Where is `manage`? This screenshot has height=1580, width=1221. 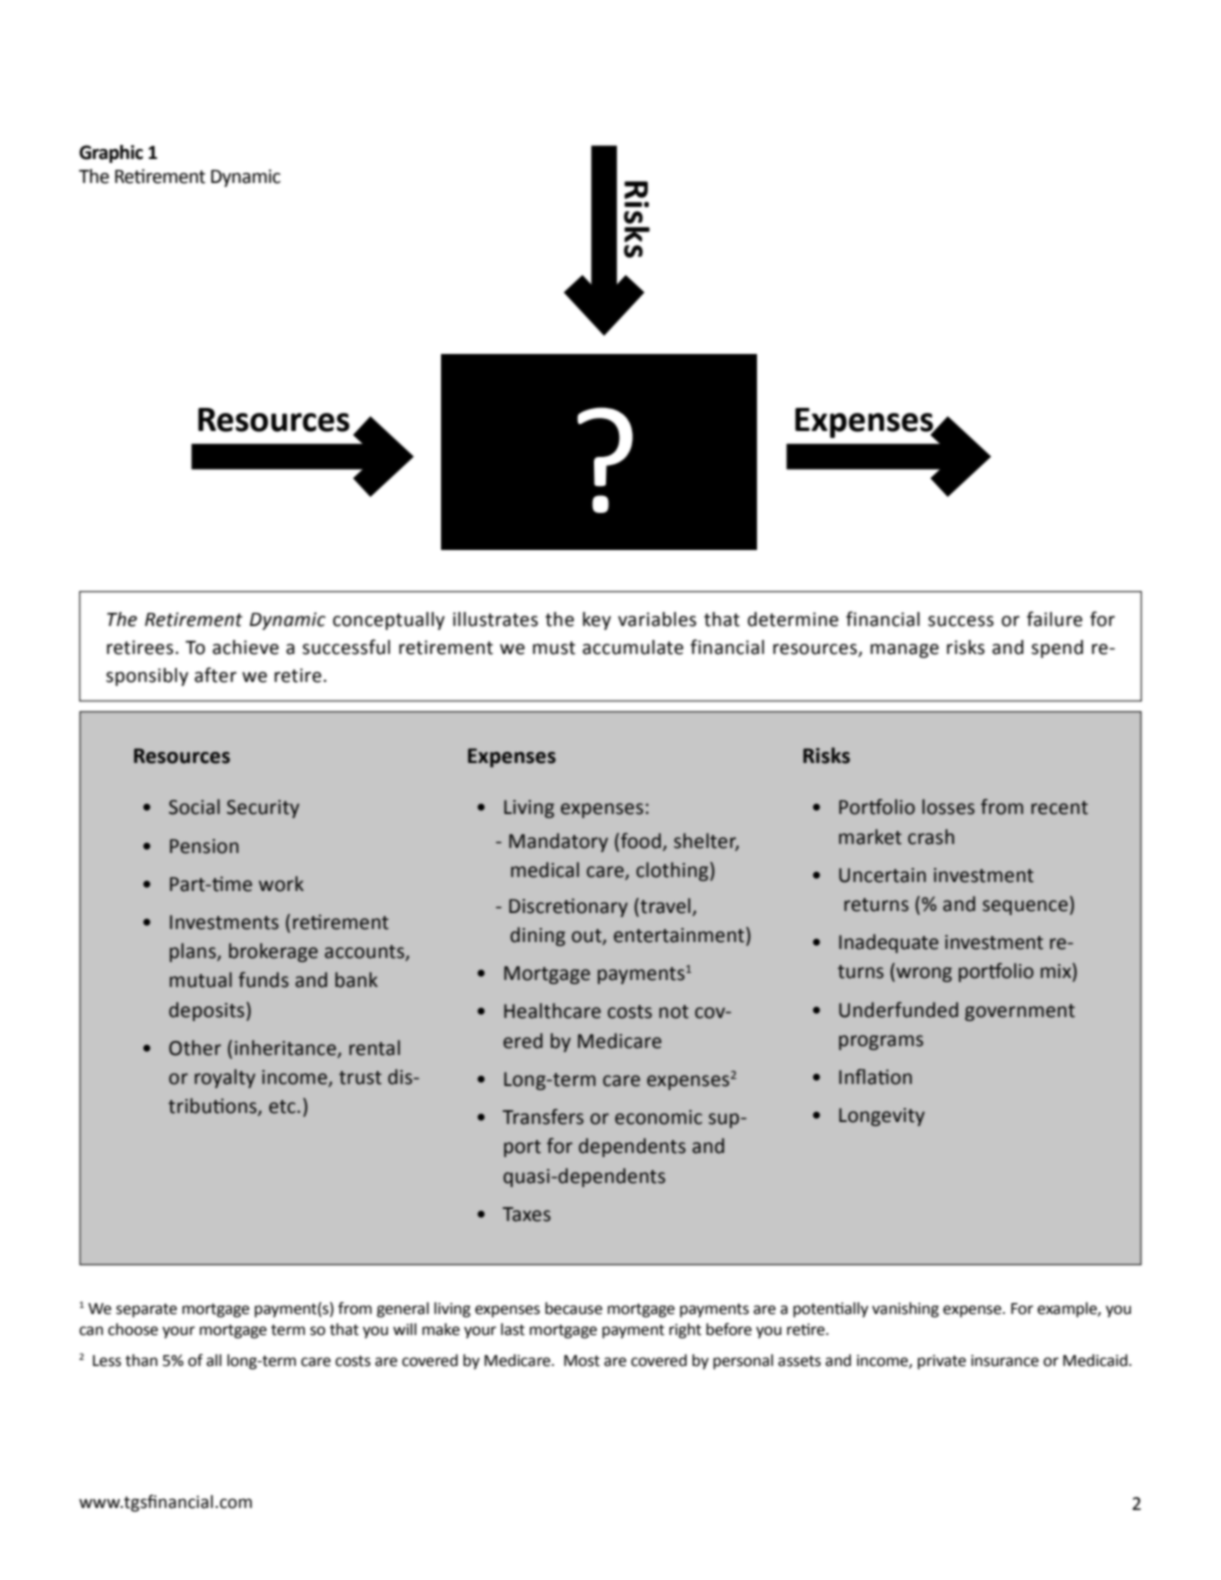 manage is located at coordinates (904, 651).
